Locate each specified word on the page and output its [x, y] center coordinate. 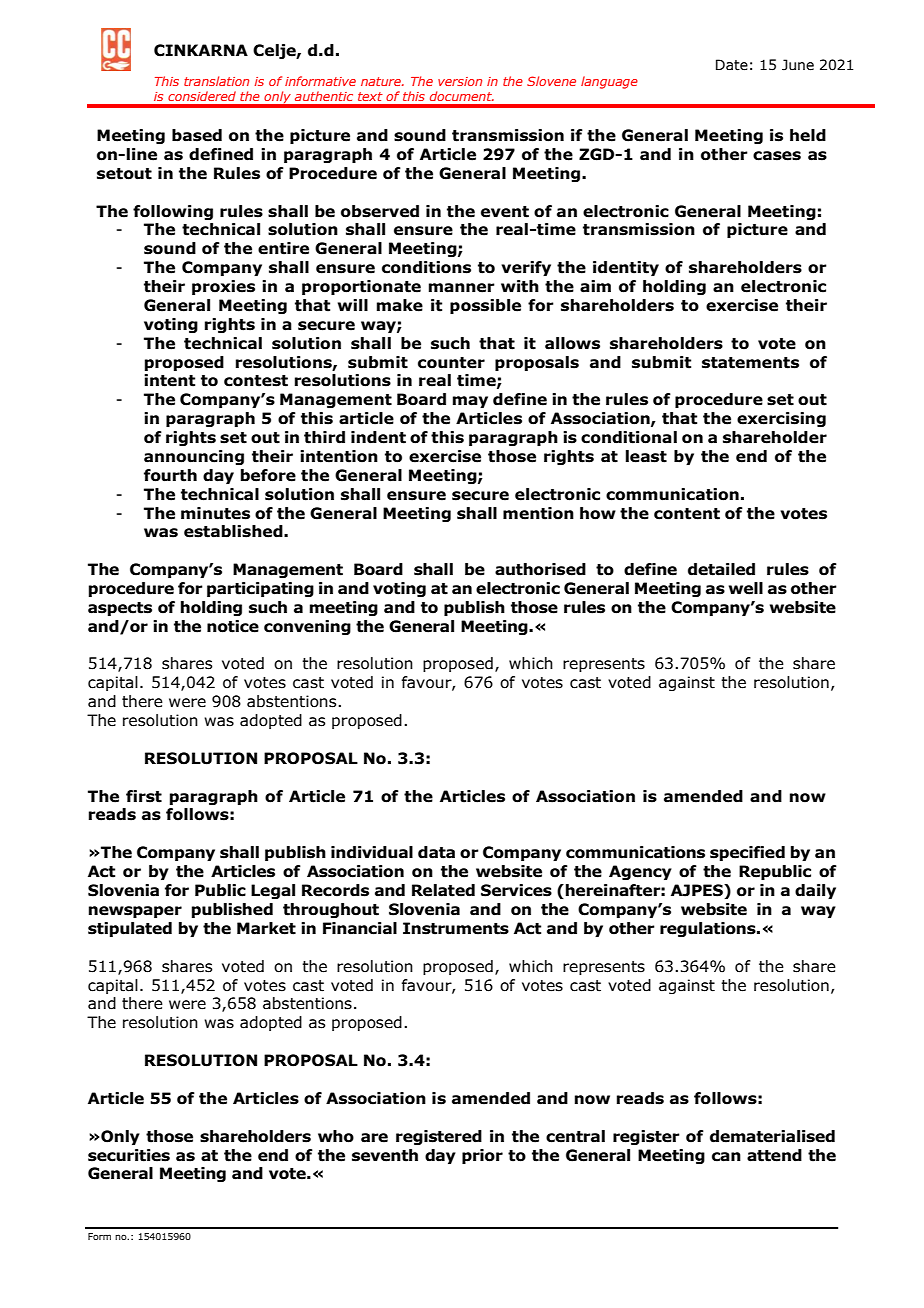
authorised [540, 569]
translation [216, 81]
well [746, 588]
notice [233, 626]
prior [482, 1156]
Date [732, 65]
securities [129, 1155]
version [460, 81]
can [726, 1157]
